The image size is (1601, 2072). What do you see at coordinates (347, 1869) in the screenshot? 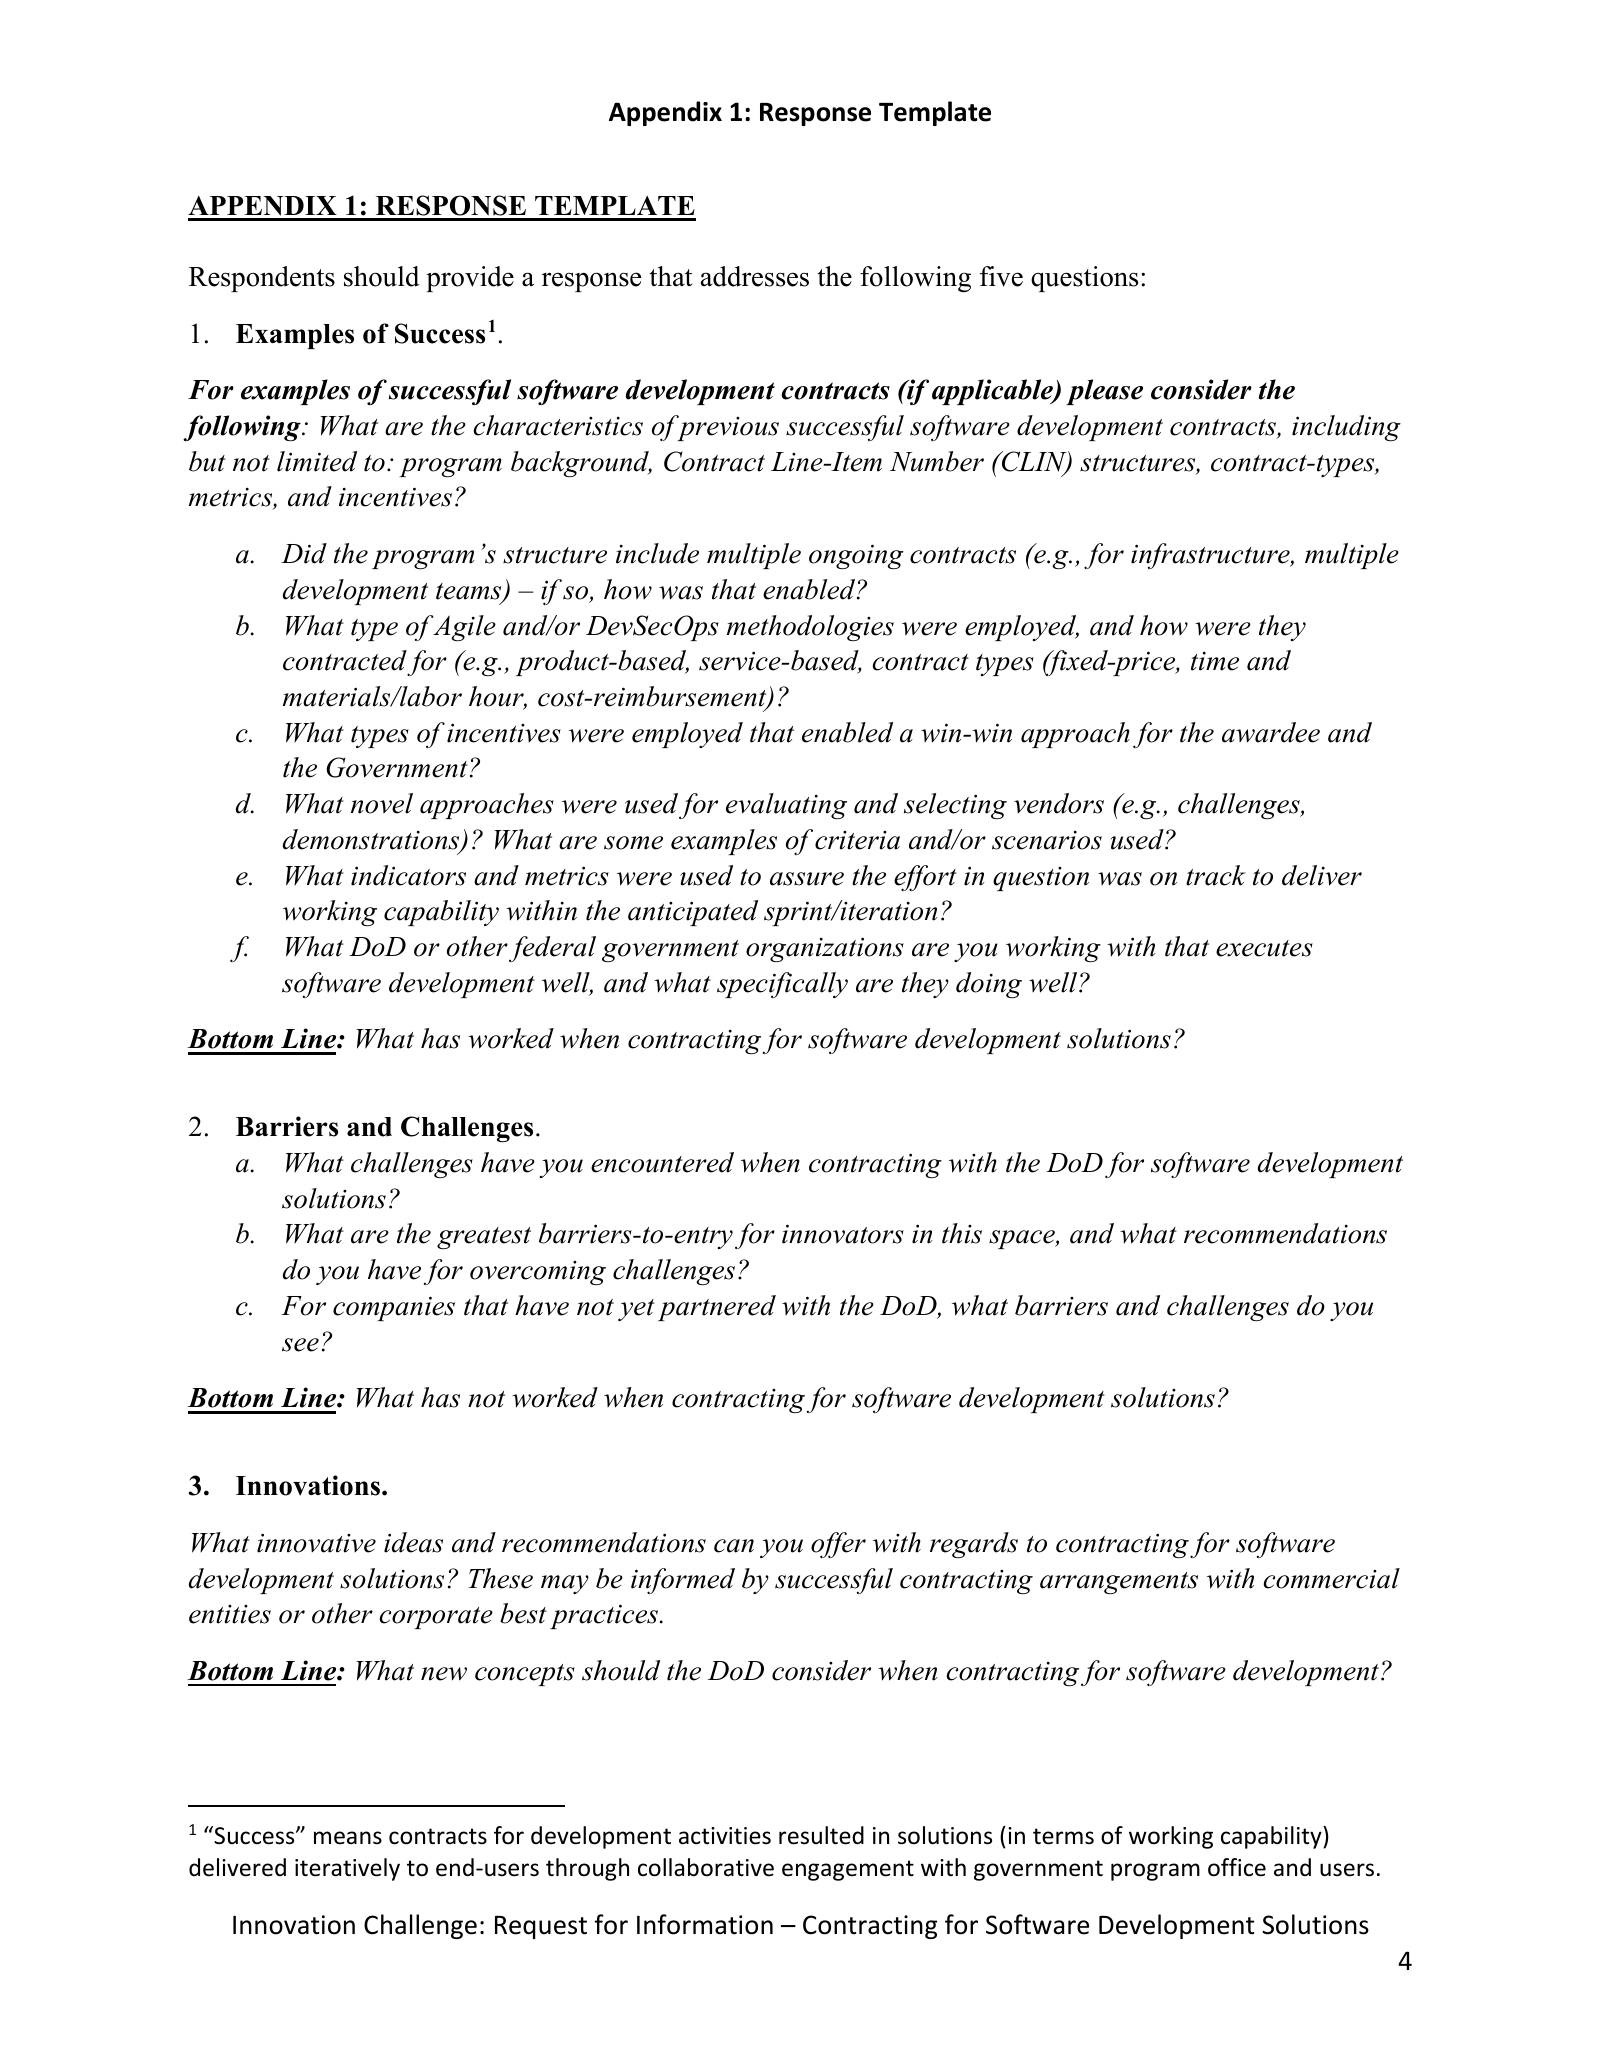
I see `iteratively` at bounding box center [347, 1869].
